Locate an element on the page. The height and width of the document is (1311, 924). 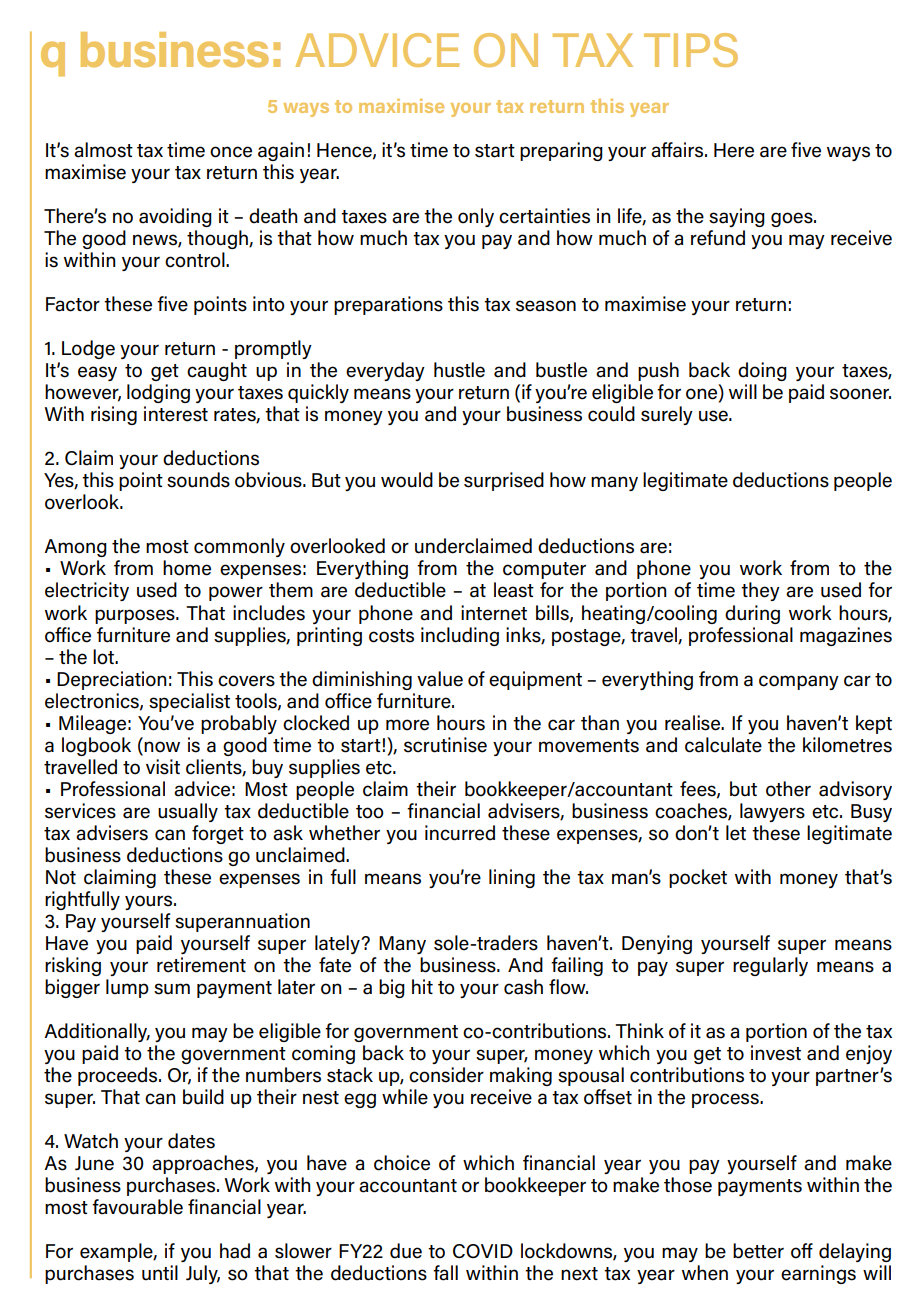
favourable is located at coordinates (137, 1207).
